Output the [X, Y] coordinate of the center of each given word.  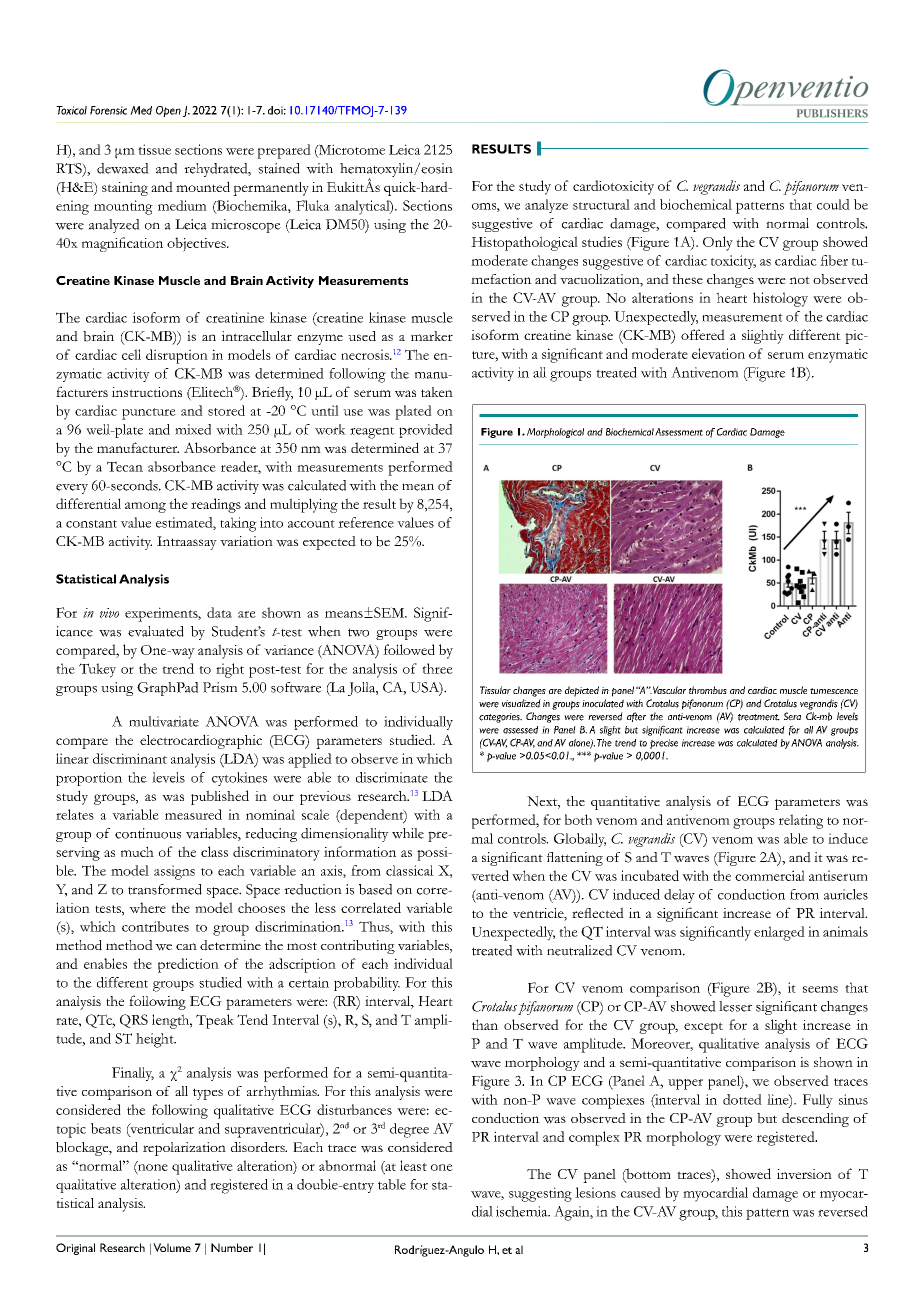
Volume [172, 1247]
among [145, 507]
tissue [154, 149]
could [833, 204]
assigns [174, 872]
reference [366, 522]
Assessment [679, 432]
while [408, 833]
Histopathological [524, 243]
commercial [770, 875]
